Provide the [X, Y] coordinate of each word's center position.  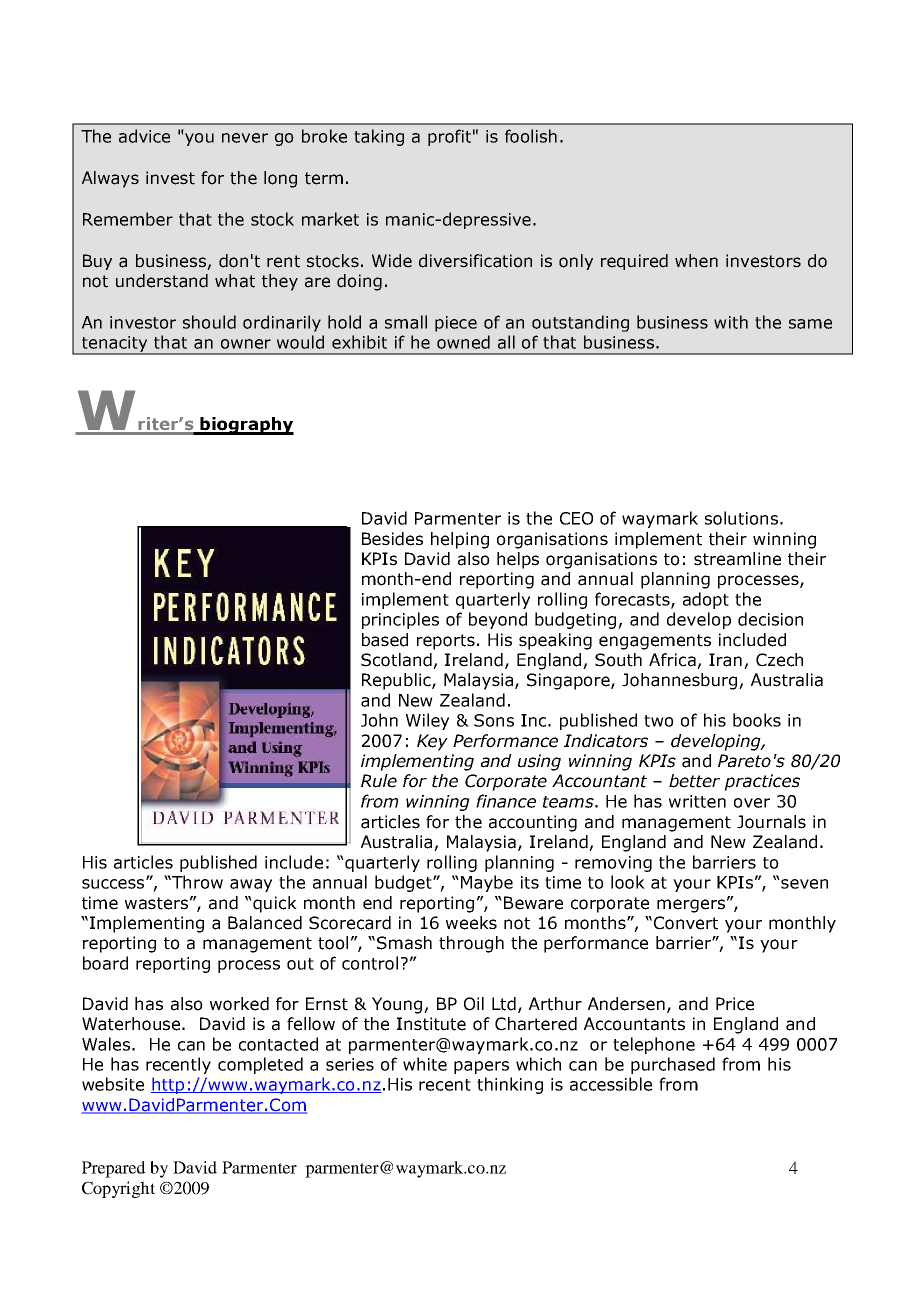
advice [144, 136]
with [731, 322]
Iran [727, 661]
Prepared [114, 1169]
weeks [471, 923]
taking [379, 137]
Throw [196, 882]
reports [446, 642]
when [696, 261]
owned [463, 342]
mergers [691, 906]
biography [246, 426]
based [385, 640]
